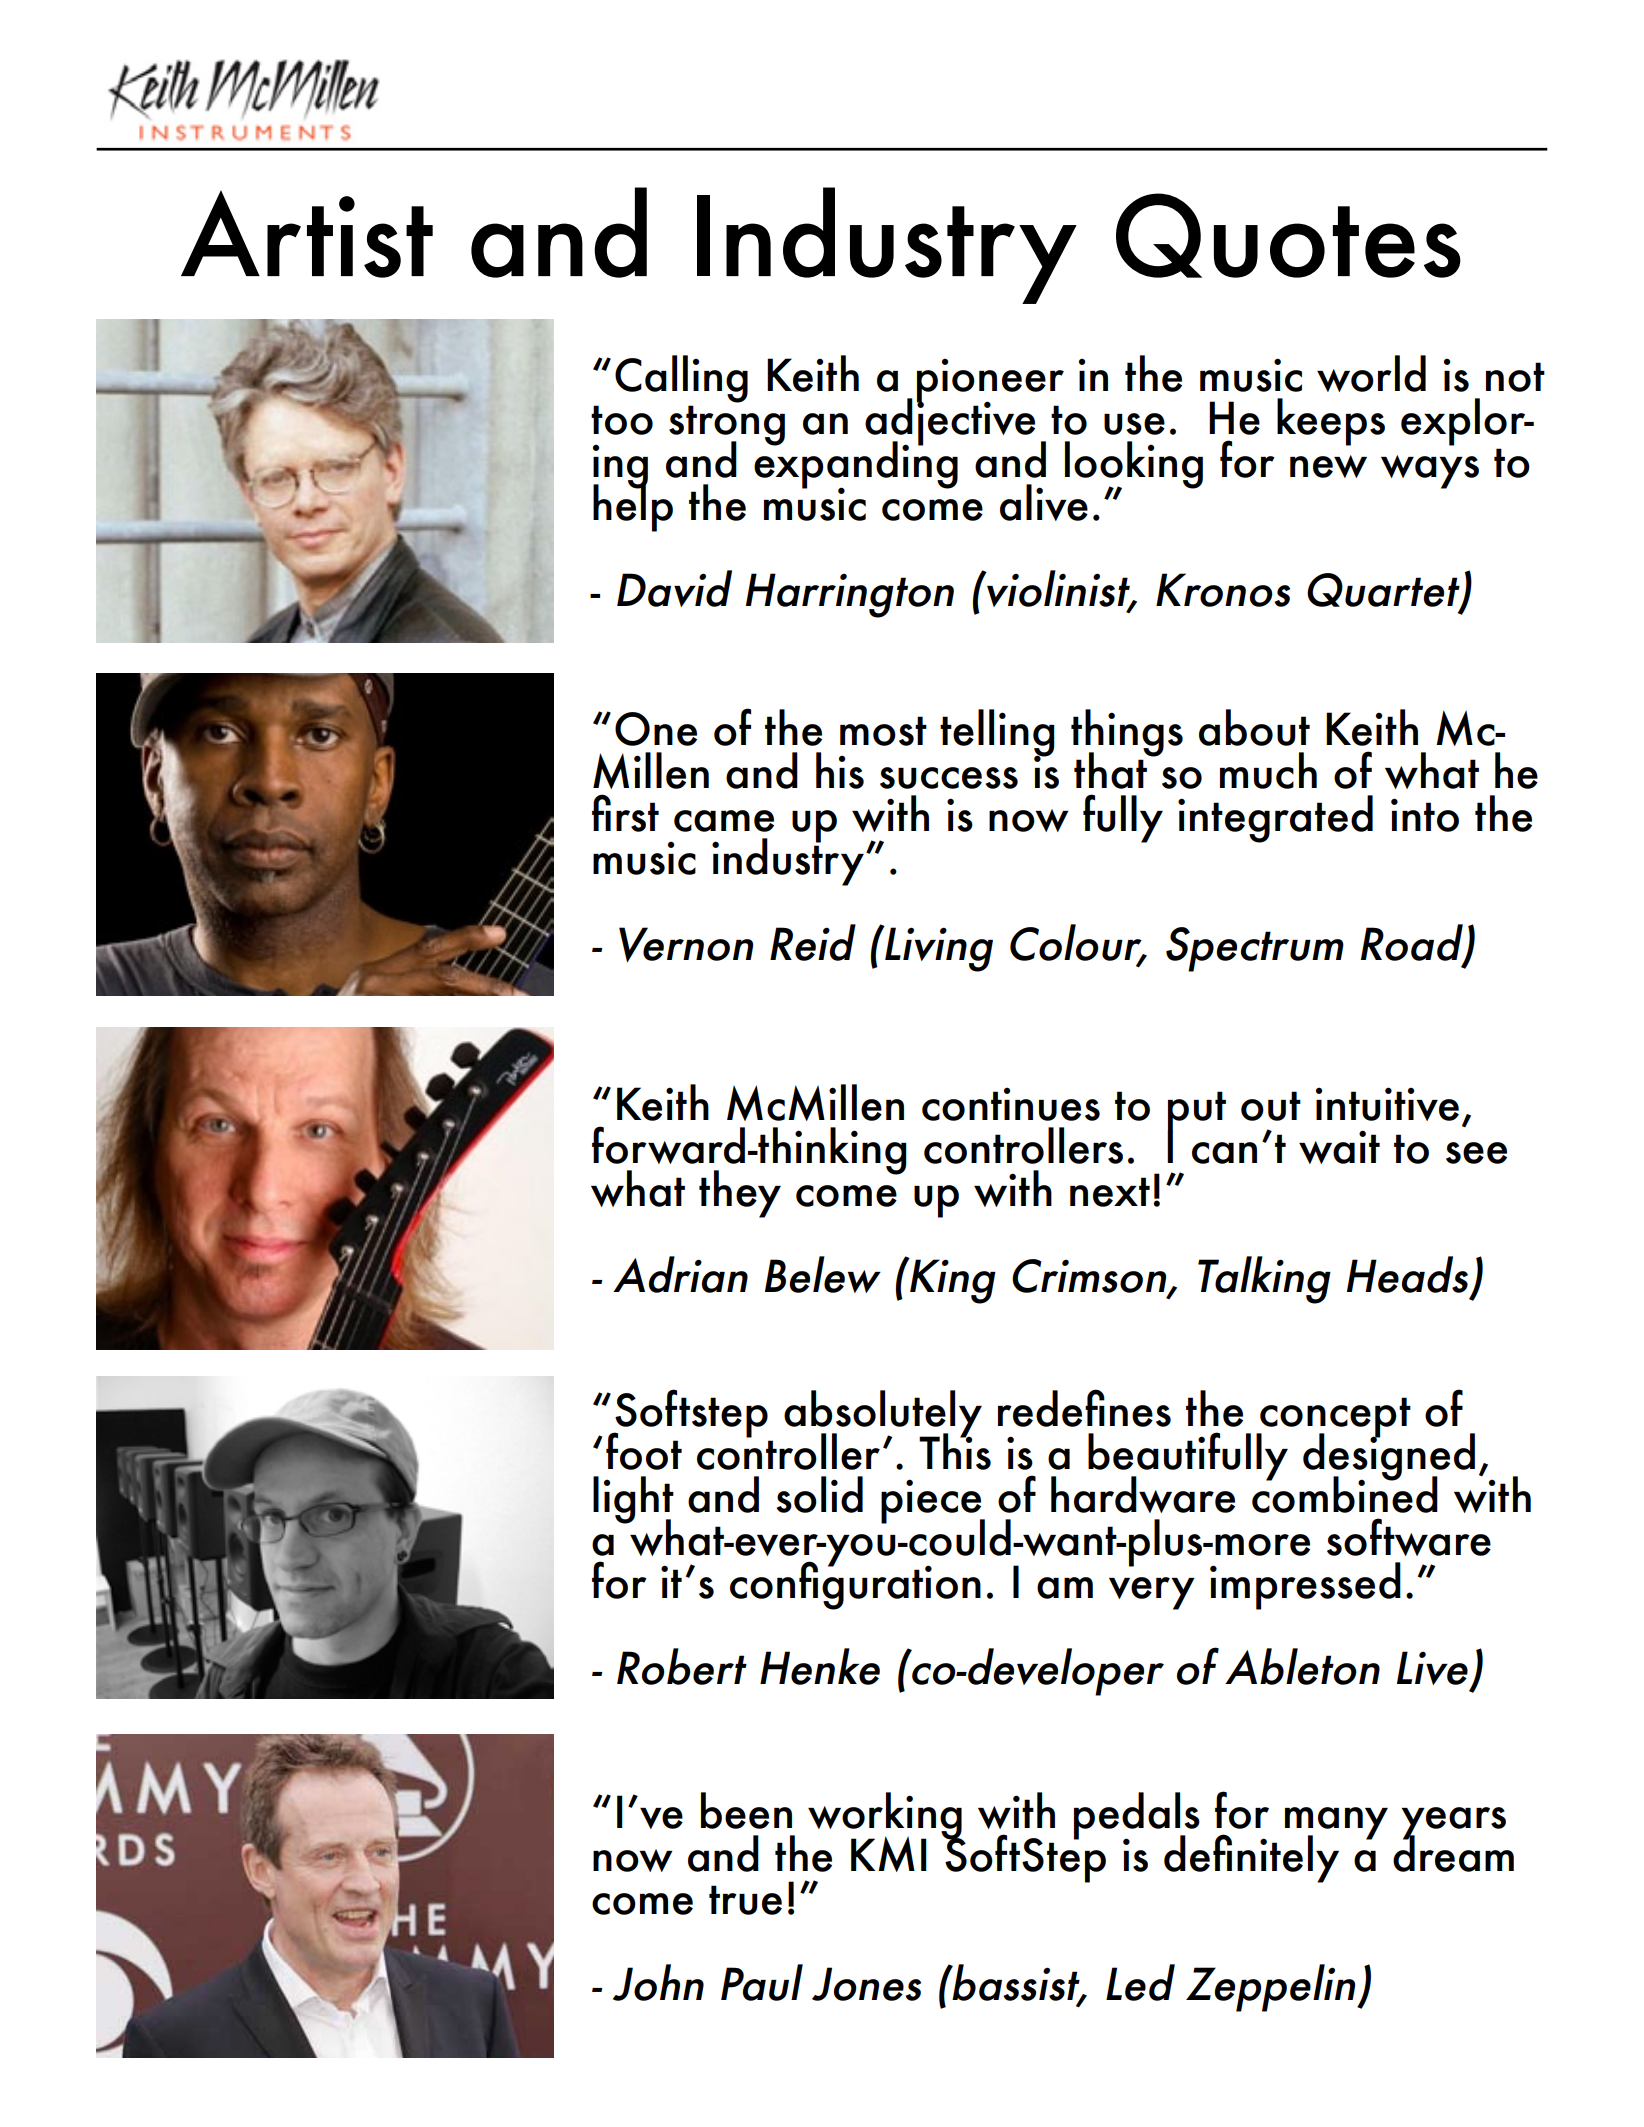 The height and width of the document is (2127, 1644). I want to click on many, so click(1336, 1824).
